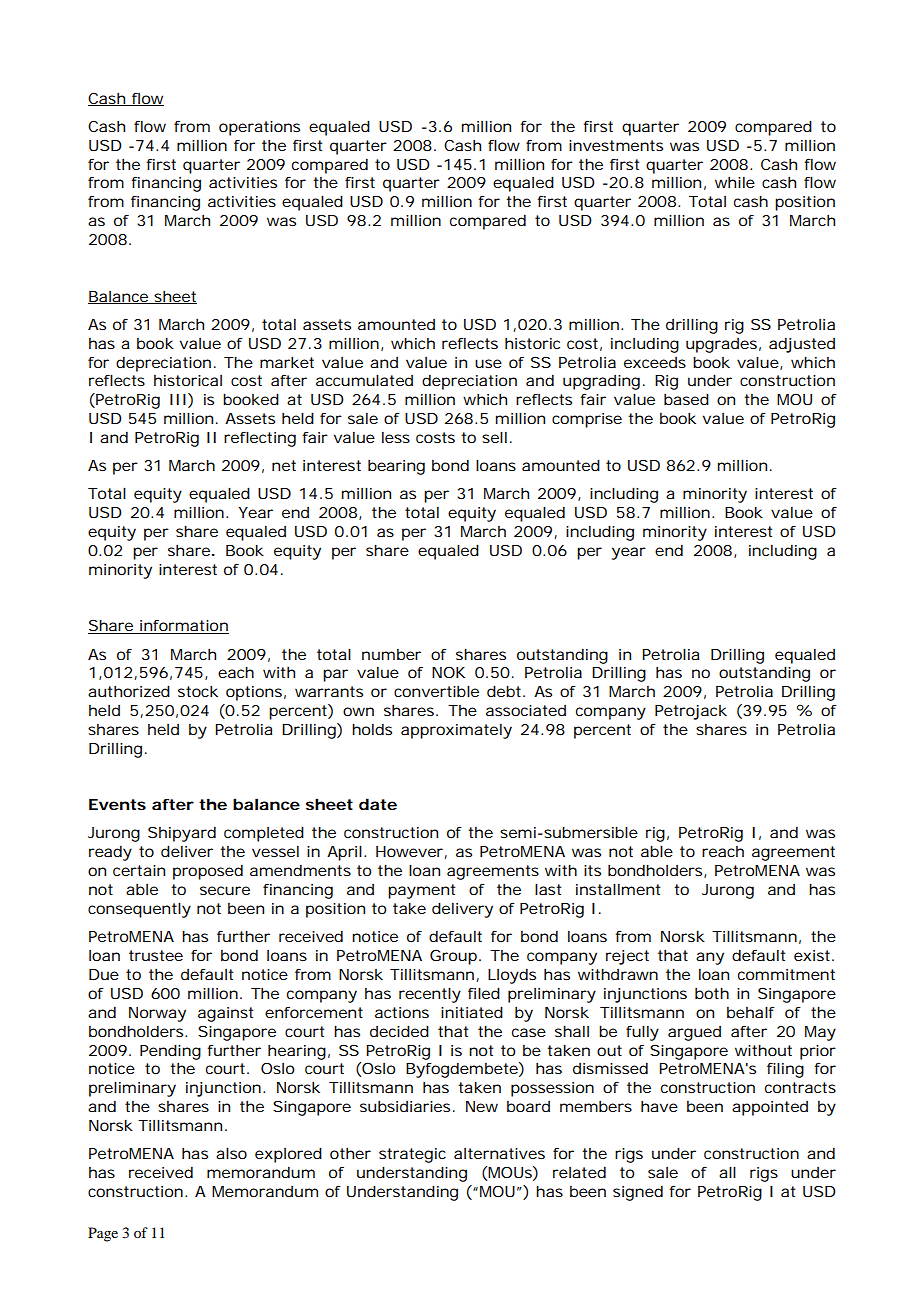 The width and height of the image is (924, 1308). Describe the element at coordinates (616, 145) in the image. I see `investments` at that location.
